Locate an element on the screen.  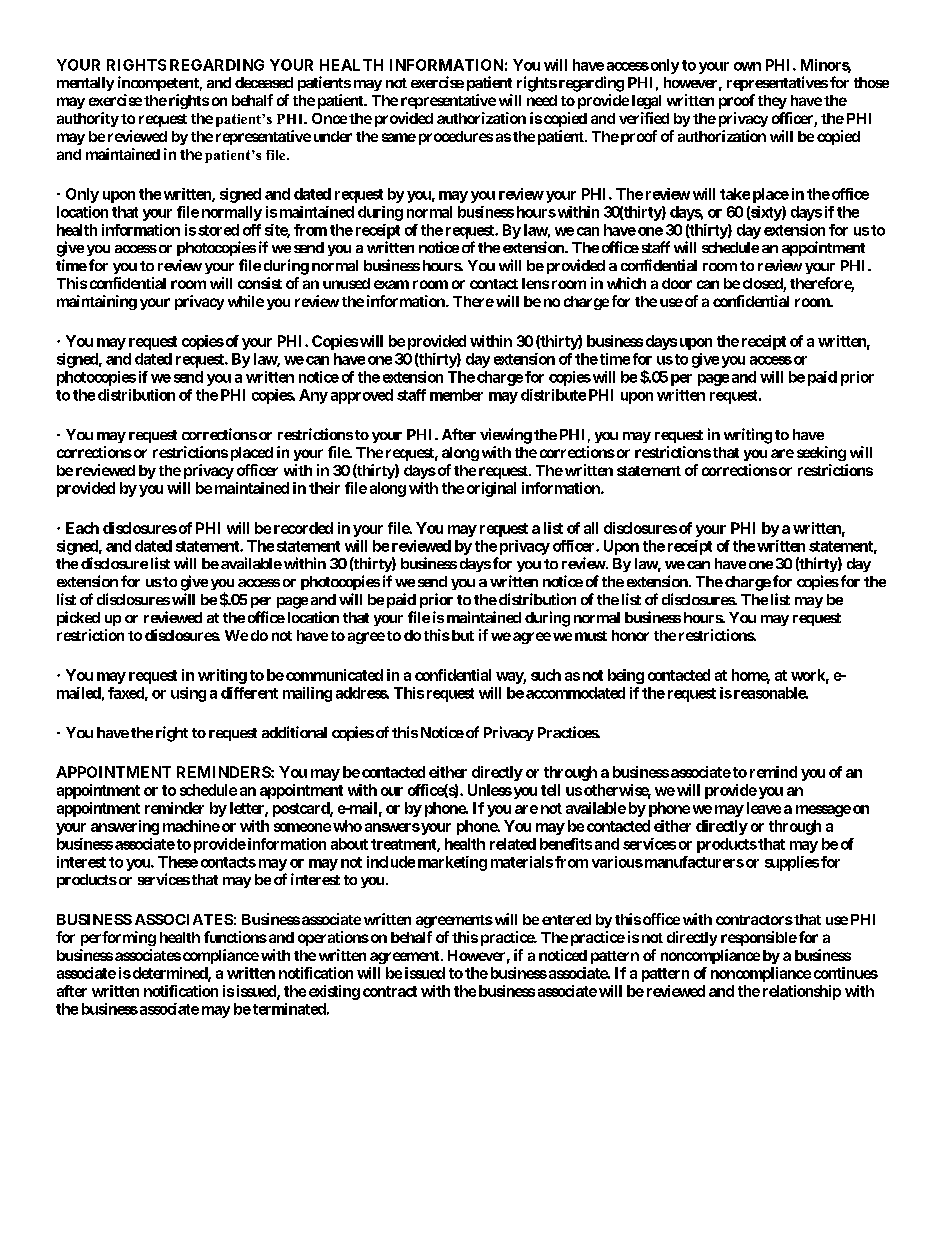
leave is located at coordinates (764, 808).
